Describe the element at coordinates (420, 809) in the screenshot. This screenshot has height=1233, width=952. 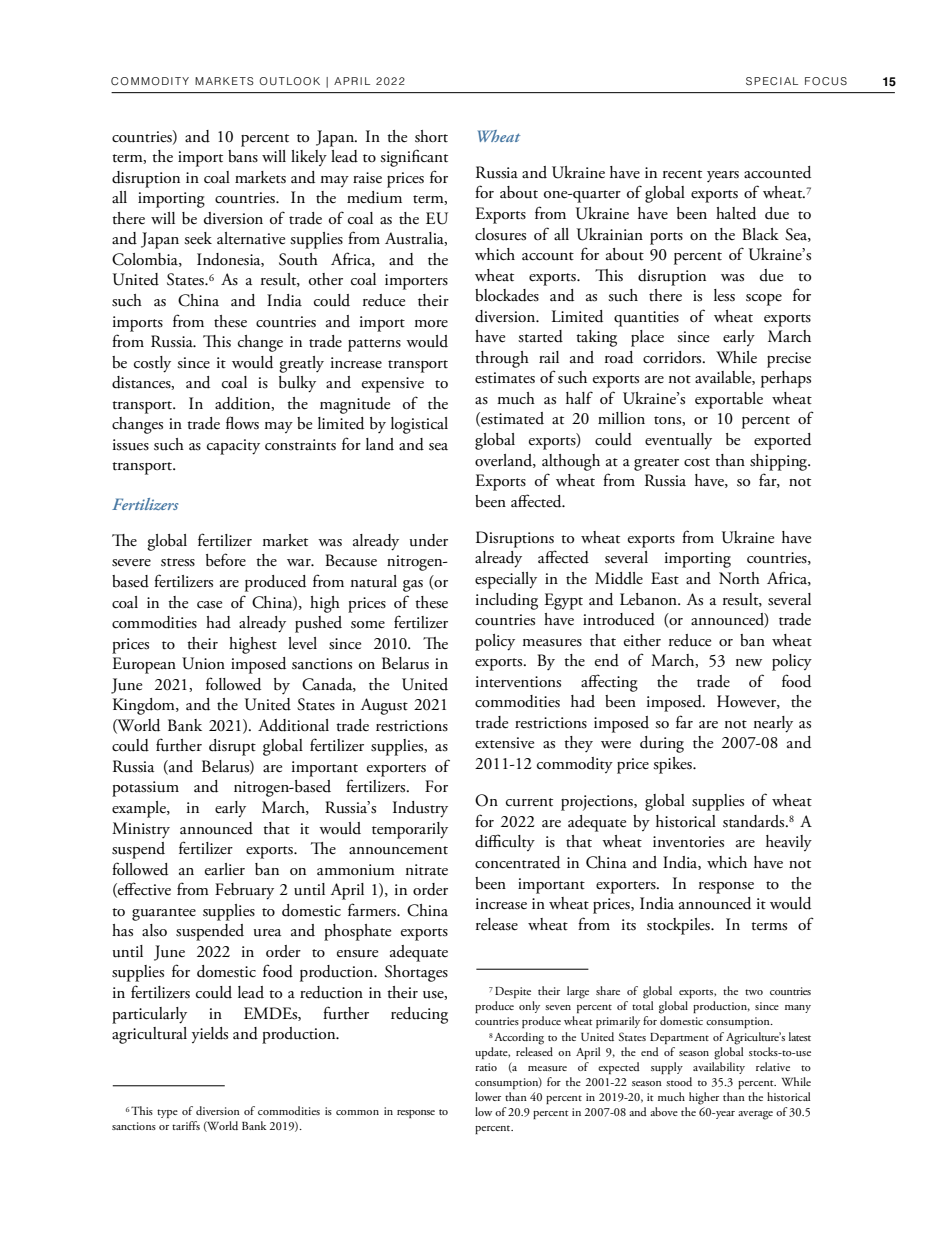
I see `Industry` at that location.
